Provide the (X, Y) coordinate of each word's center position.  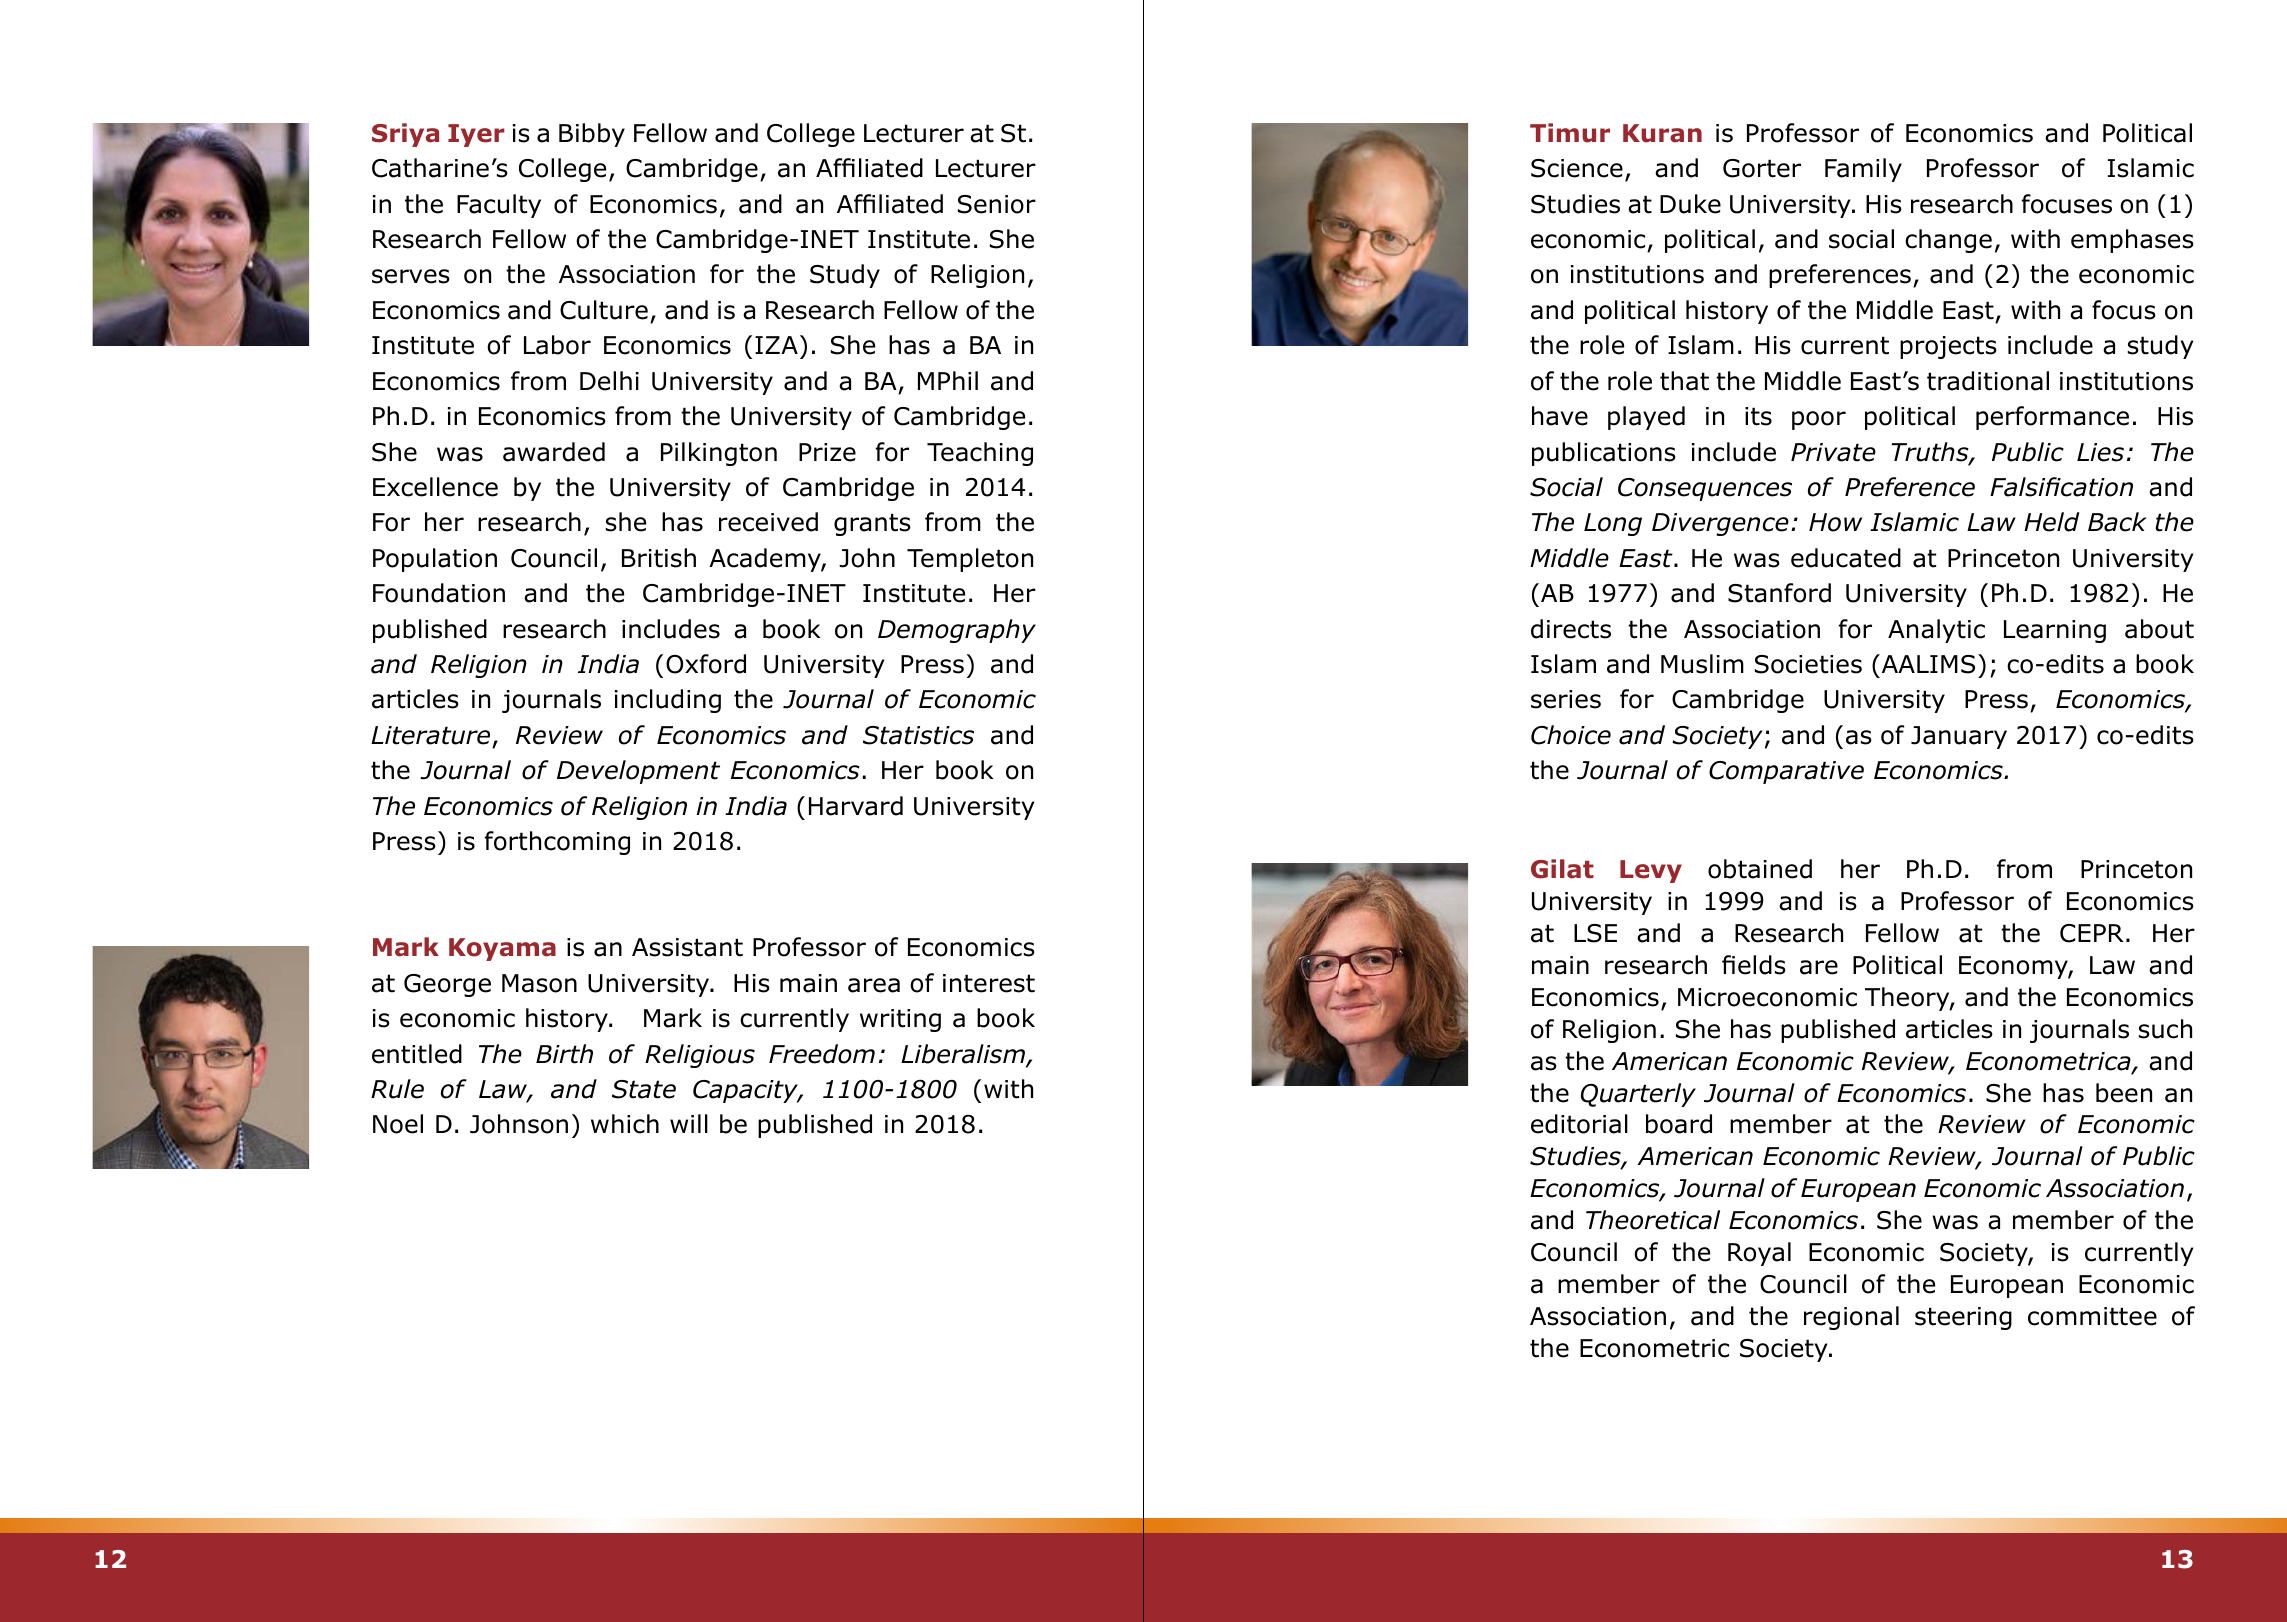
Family (1863, 170)
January (1959, 737)
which (625, 1124)
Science (1577, 168)
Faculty (499, 206)
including (668, 701)
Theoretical (1653, 1220)
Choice (1571, 735)
